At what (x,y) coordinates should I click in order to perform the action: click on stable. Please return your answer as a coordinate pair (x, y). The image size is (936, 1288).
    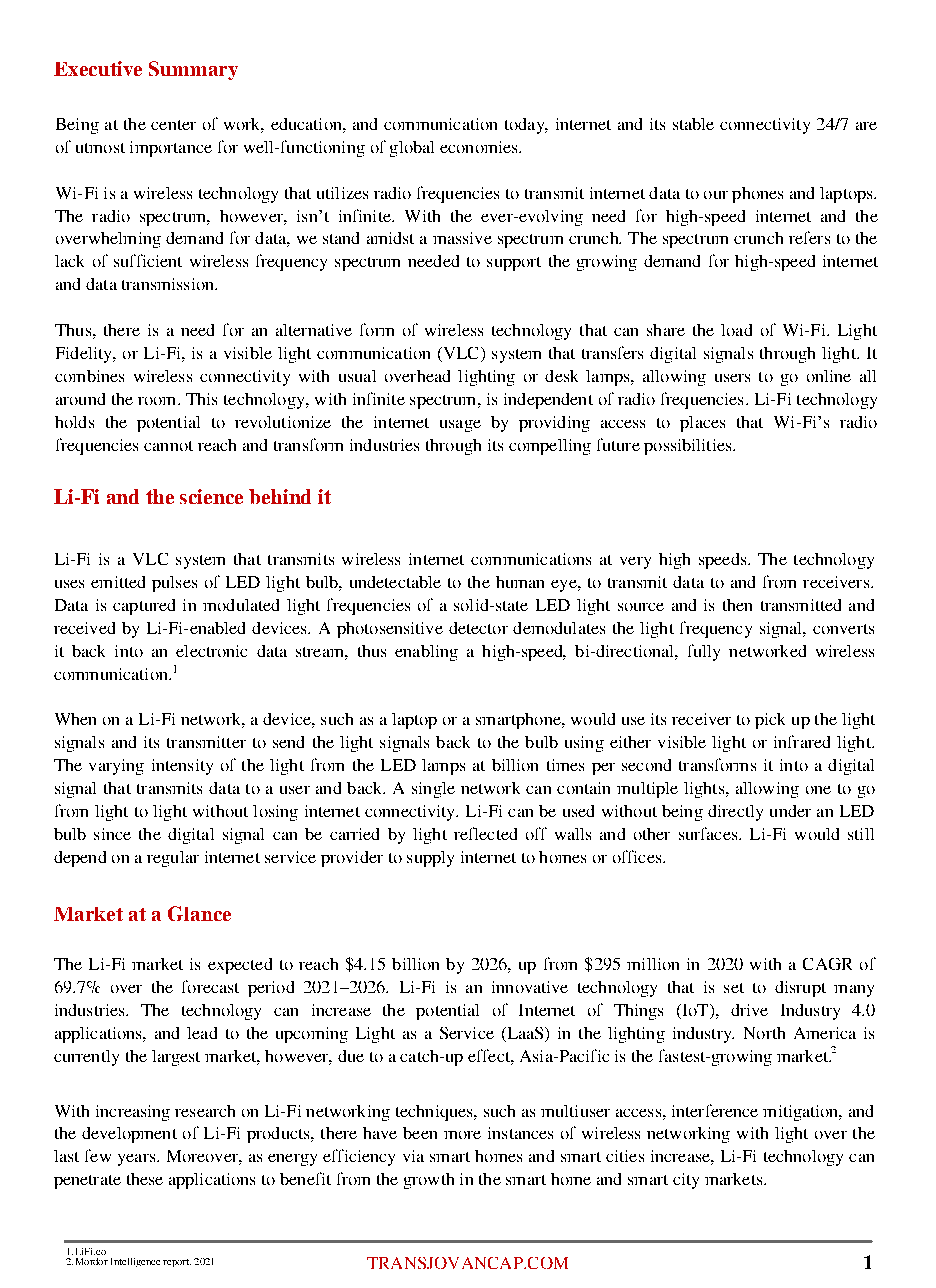
    Looking at the image, I should click on (693, 124).
